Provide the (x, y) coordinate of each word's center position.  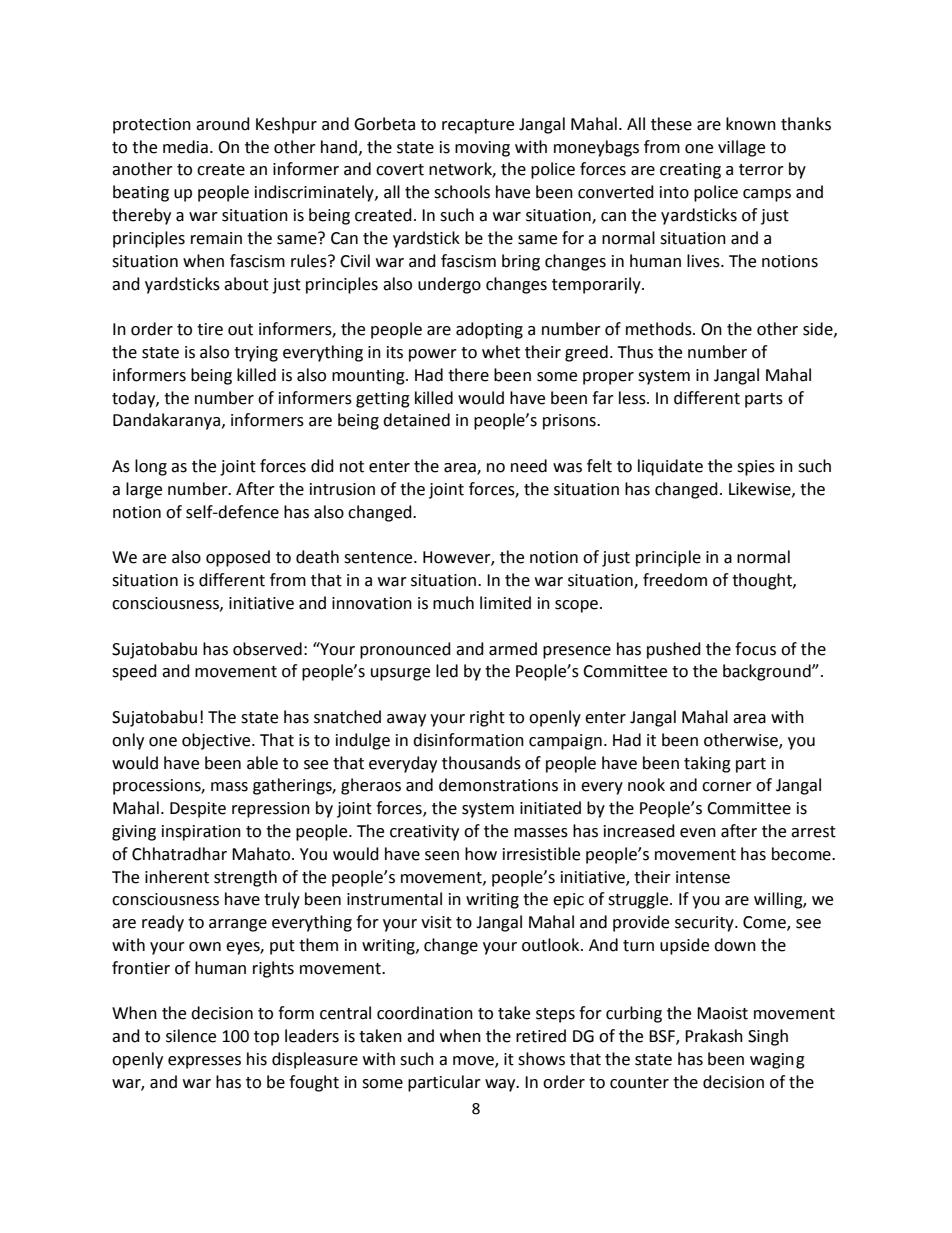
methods (660, 329)
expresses (204, 1062)
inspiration (201, 833)
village (741, 148)
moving (482, 149)
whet (501, 352)
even (698, 833)
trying (256, 354)
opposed (238, 558)
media (185, 147)
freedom (675, 580)
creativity (424, 833)
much (453, 603)
